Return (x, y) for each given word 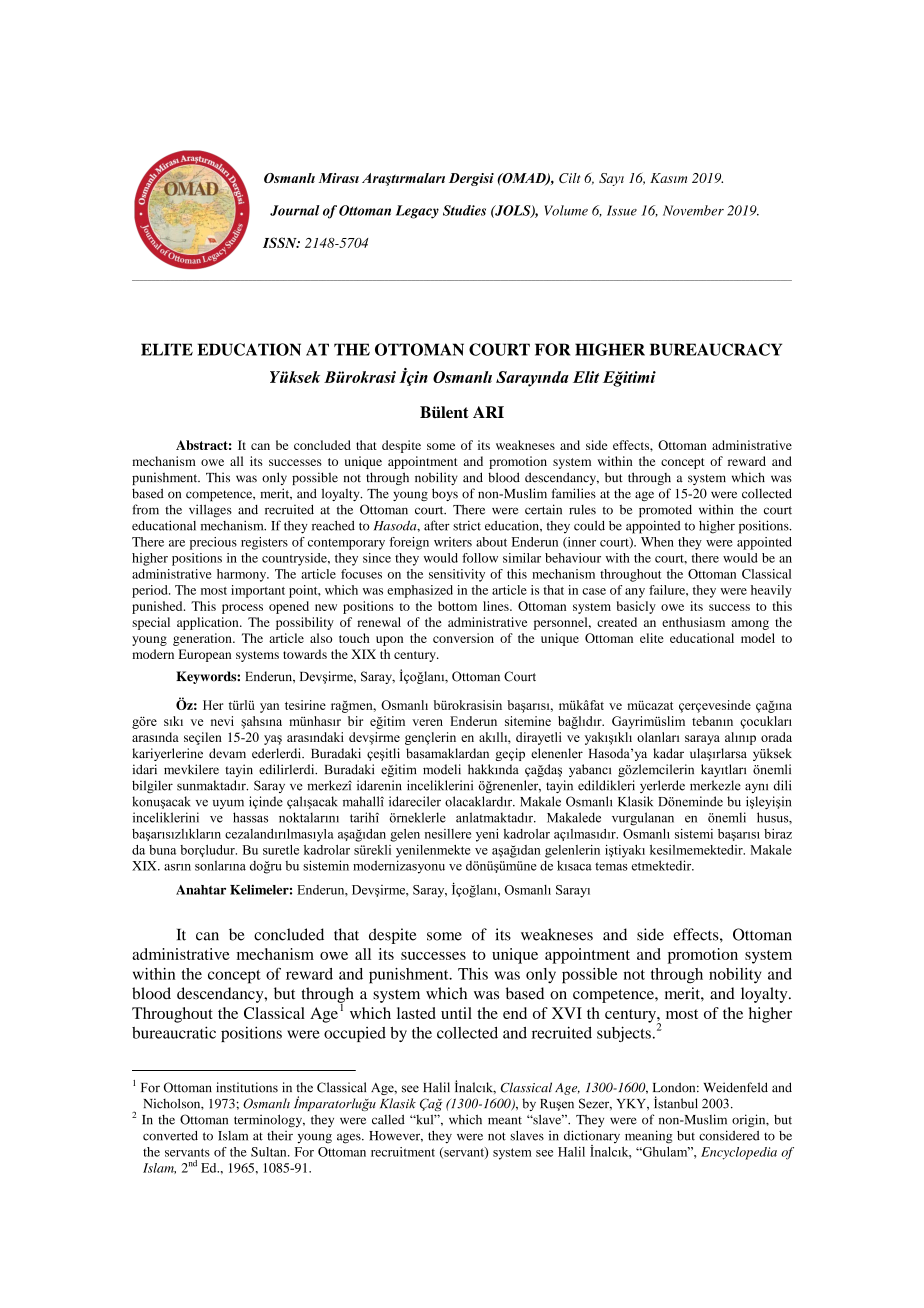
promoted (665, 511)
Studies (464, 210)
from (145, 509)
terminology (269, 1121)
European (205, 655)
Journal (295, 210)
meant (505, 1120)
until (456, 1013)
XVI (567, 1013)
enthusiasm (693, 622)
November (693, 210)
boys (445, 494)
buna (162, 850)
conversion (463, 638)
